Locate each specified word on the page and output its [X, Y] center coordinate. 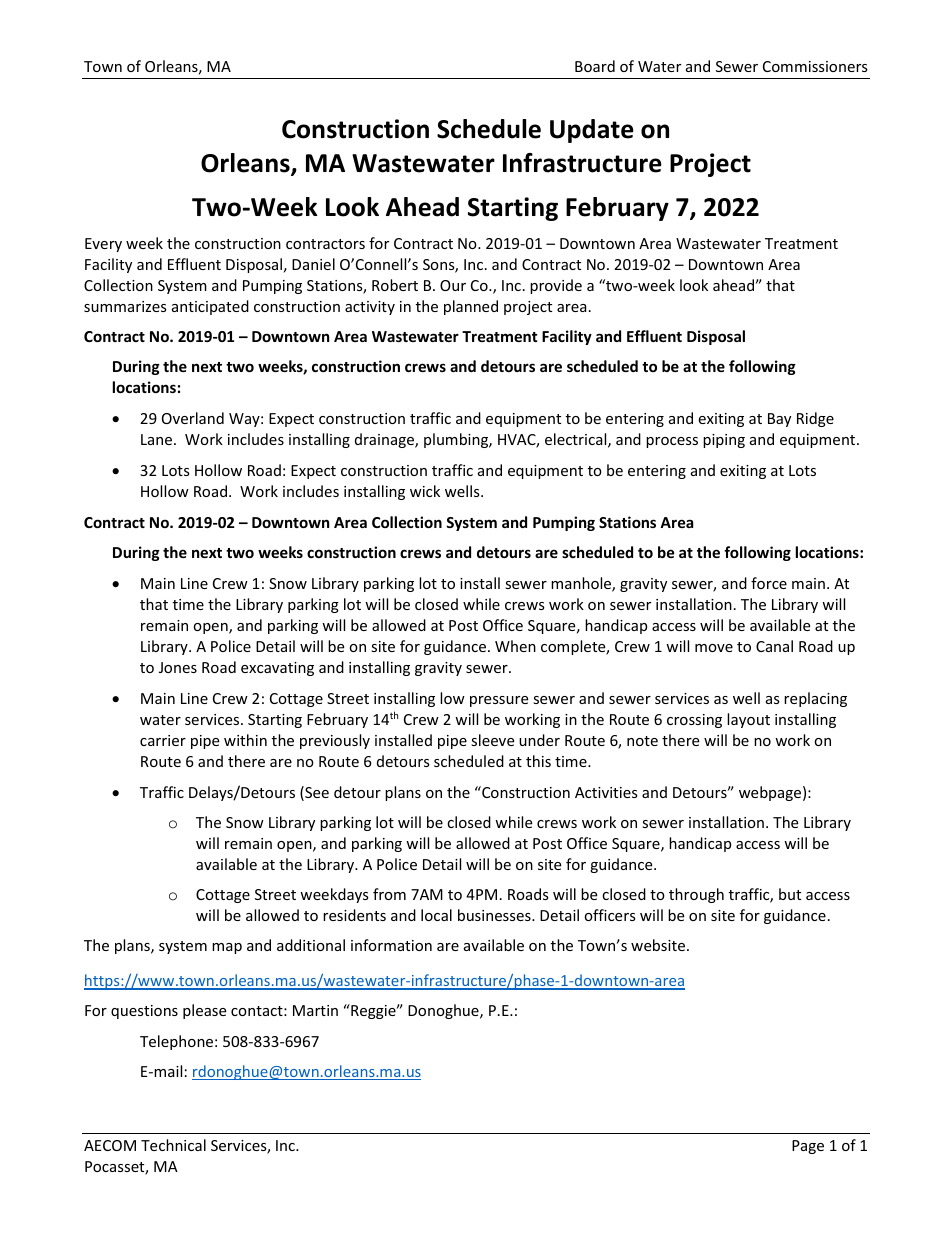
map [227, 948]
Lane [158, 439]
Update [592, 131]
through [696, 895]
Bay [779, 420]
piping [724, 441]
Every [103, 245]
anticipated [210, 307]
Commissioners [815, 66]
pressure [499, 701]
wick [425, 491]
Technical [173, 1145]
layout [748, 720]
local [436, 915]
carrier [163, 740]
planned [471, 307]
